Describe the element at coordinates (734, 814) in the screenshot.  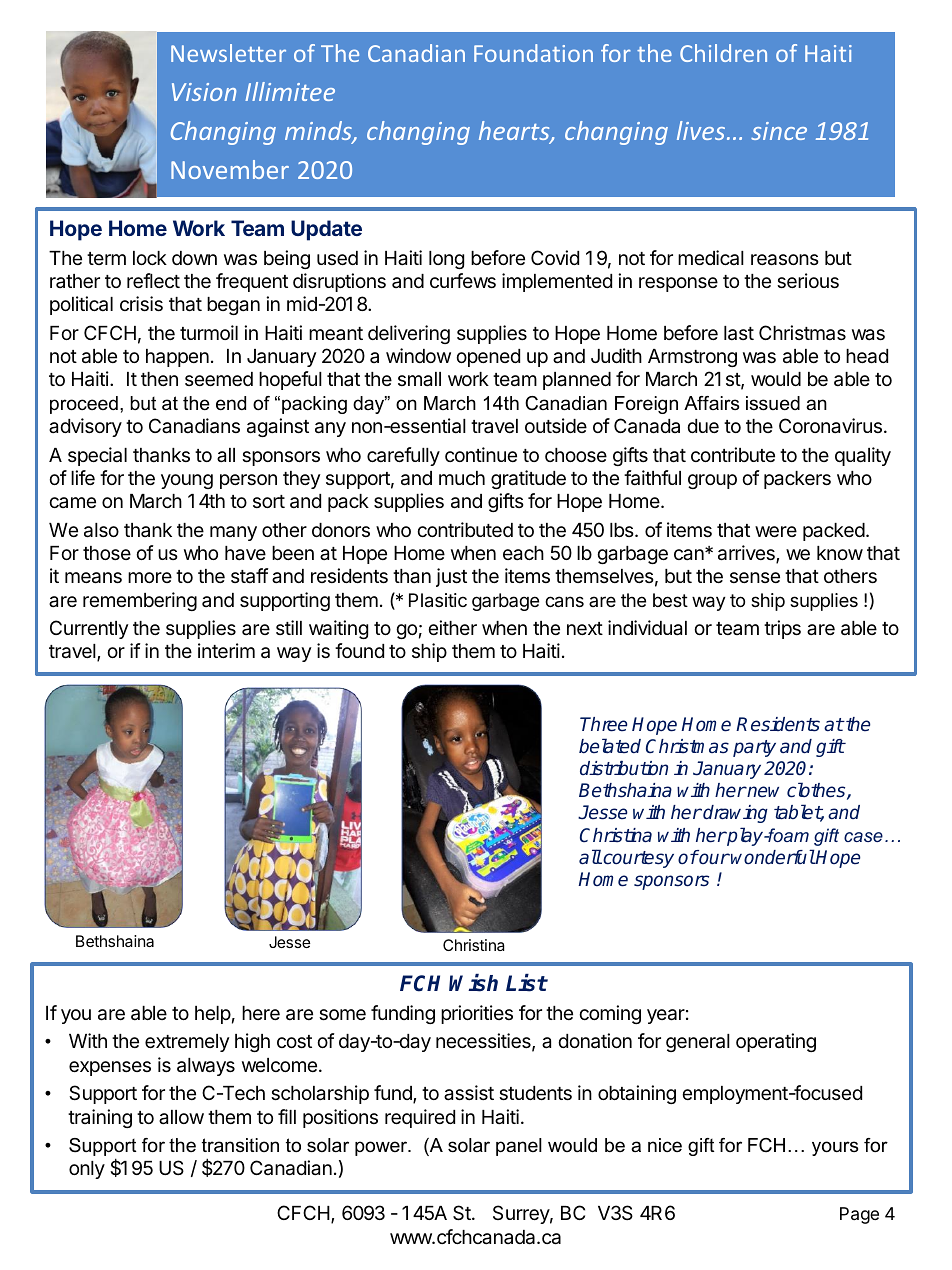
I see `drawing` at that location.
